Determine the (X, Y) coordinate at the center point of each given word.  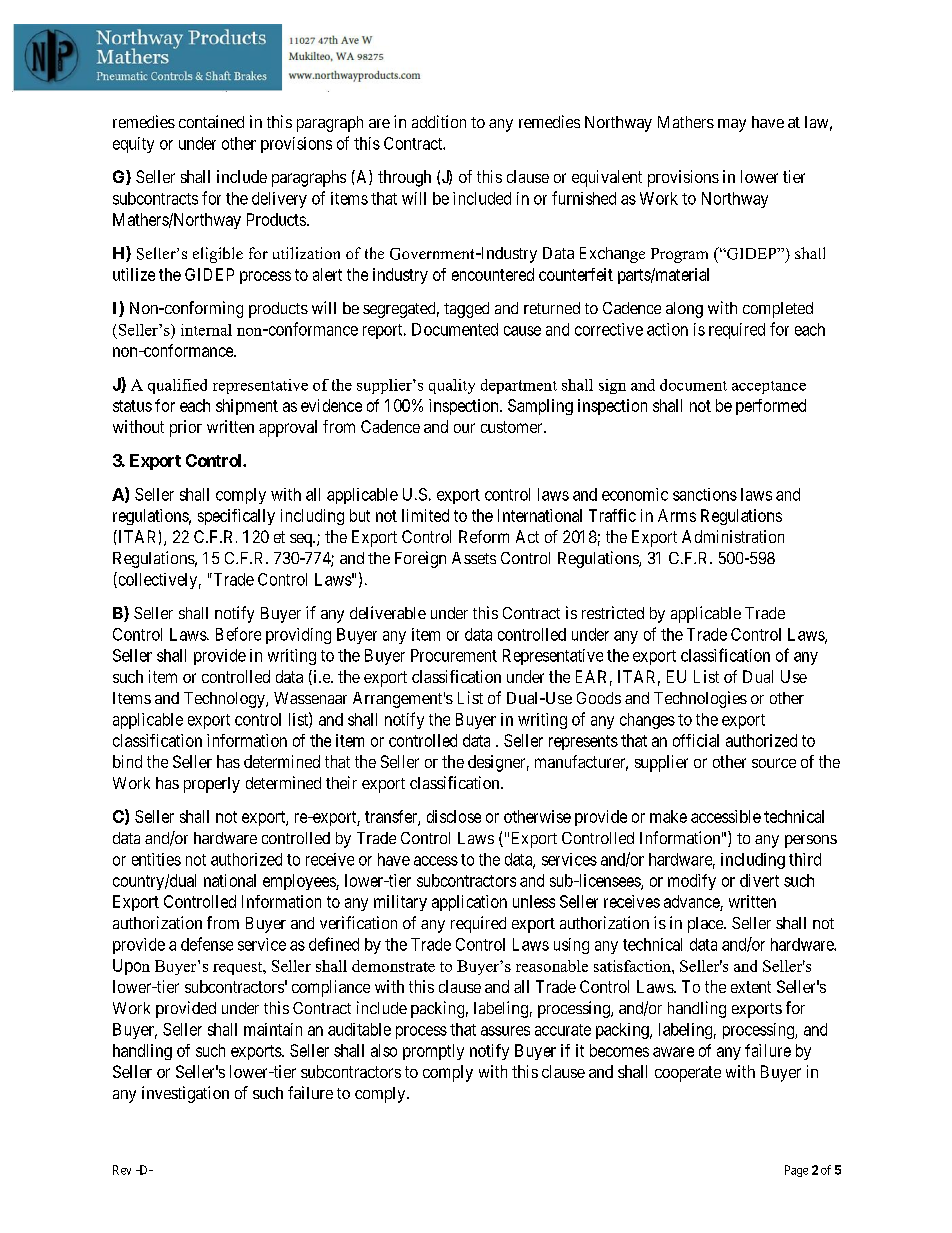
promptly (433, 1052)
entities (156, 859)
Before (238, 634)
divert (759, 880)
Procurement (454, 655)
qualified (177, 386)
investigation (185, 1094)
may (732, 125)
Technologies (700, 699)
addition (439, 121)
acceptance (769, 387)
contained (211, 121)
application (469, 903)
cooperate (688, 1074)
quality (452, 386)
